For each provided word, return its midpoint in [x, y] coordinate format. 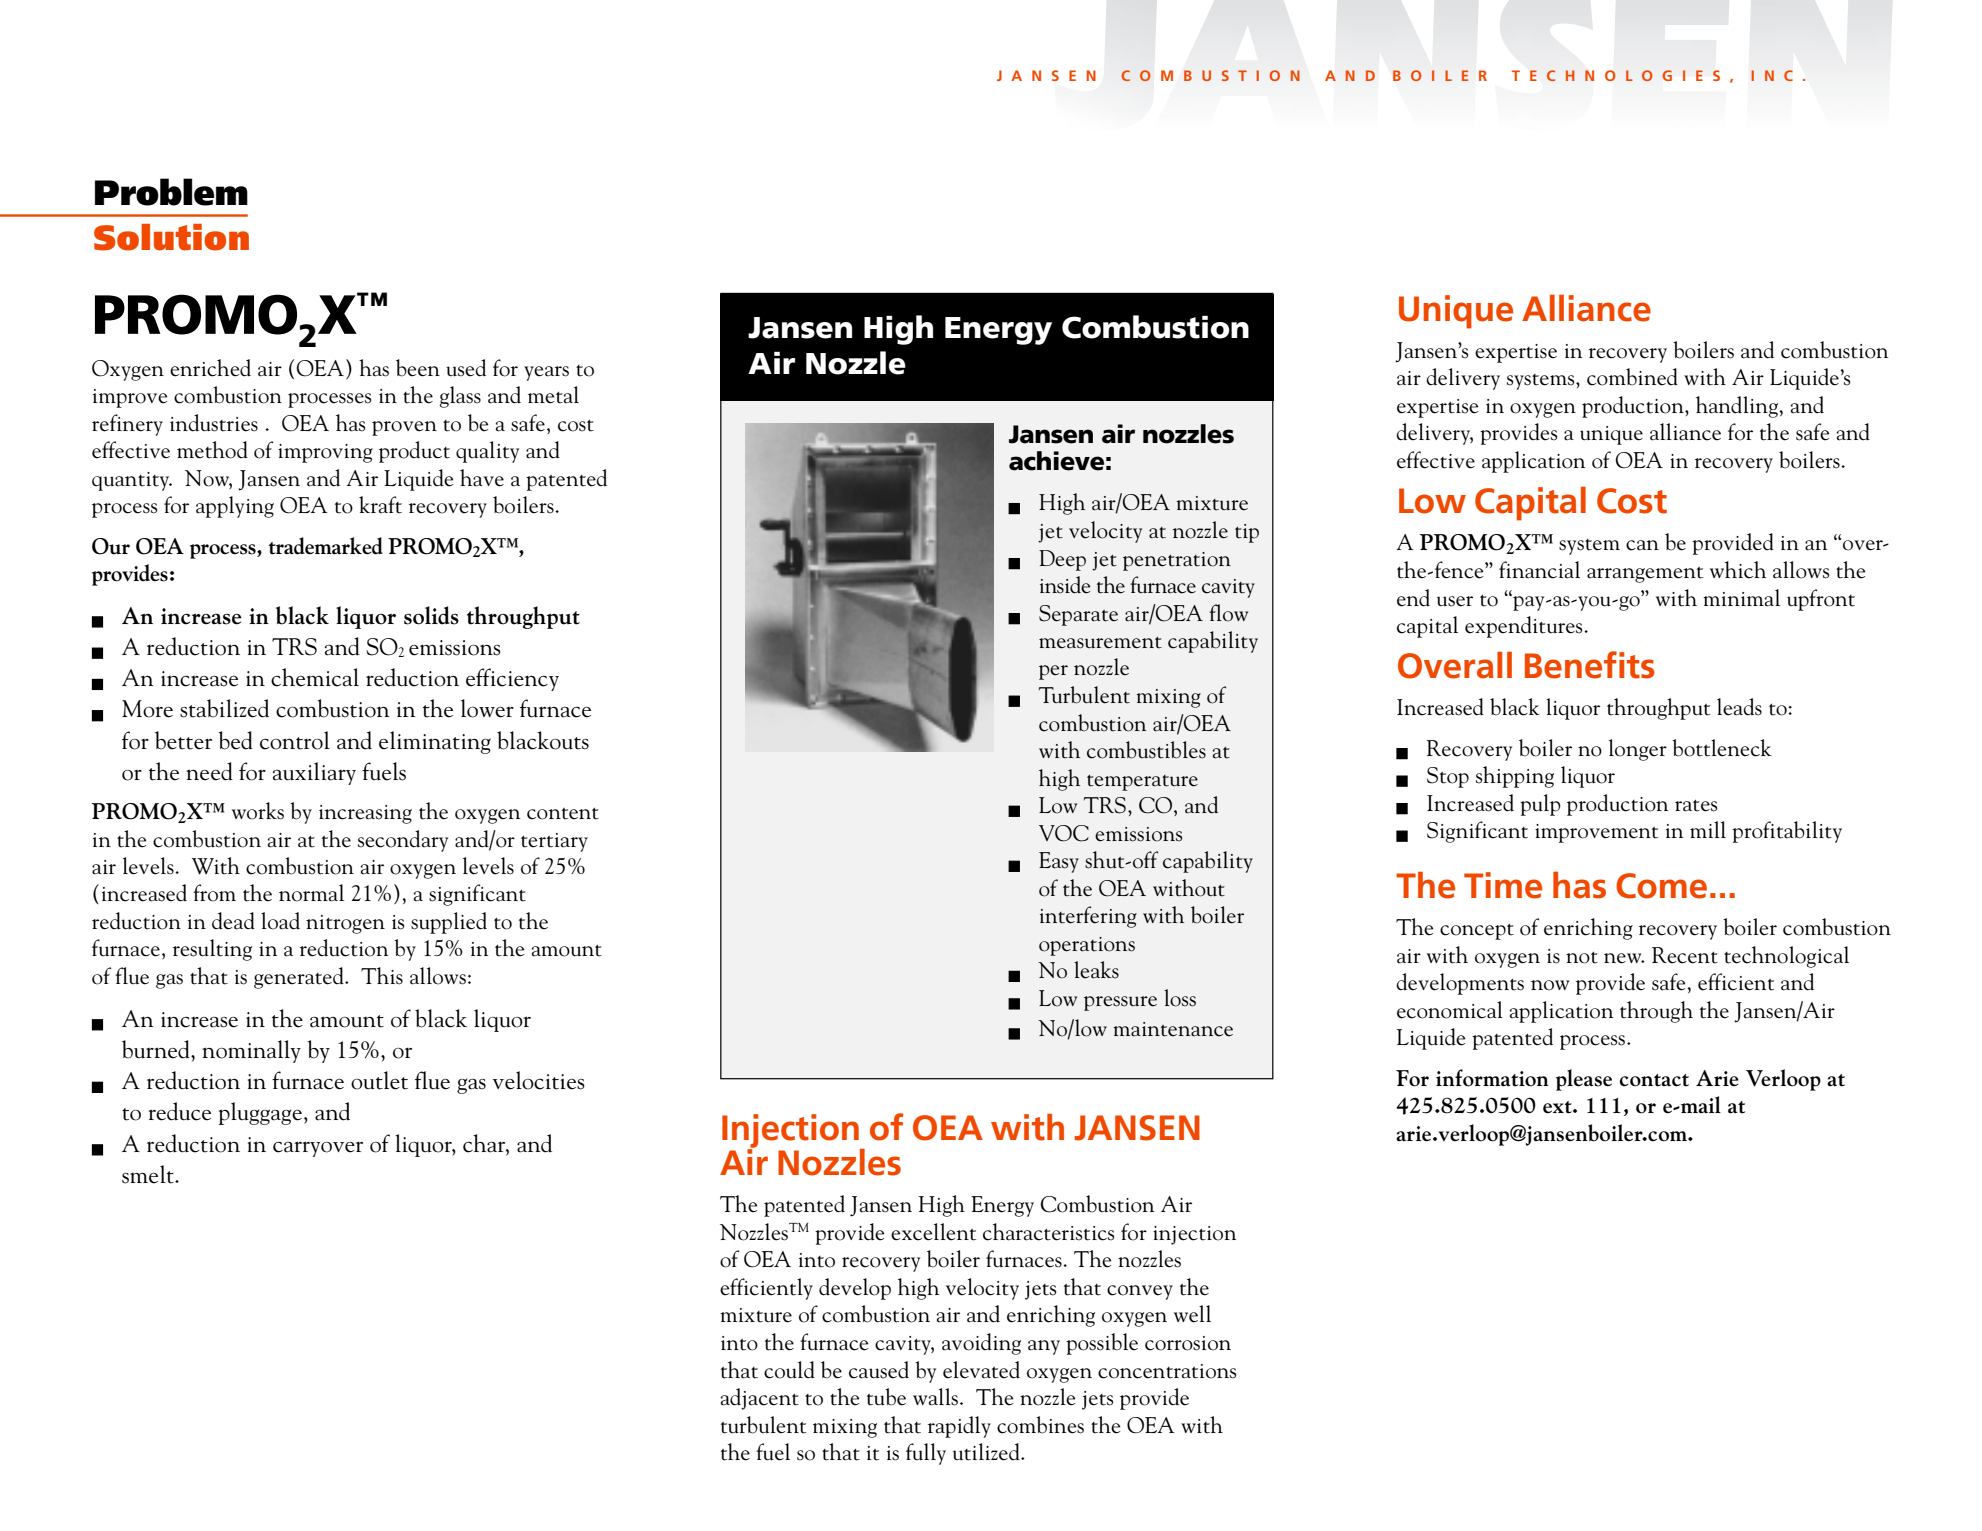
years [546, 373]
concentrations [1167, 1371]
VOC [1064, 833]
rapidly [959, 1427]
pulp [1540, 805]
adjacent [760, 1399]
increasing [365, 814]
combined [1632, 377]
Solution [171, 237]
